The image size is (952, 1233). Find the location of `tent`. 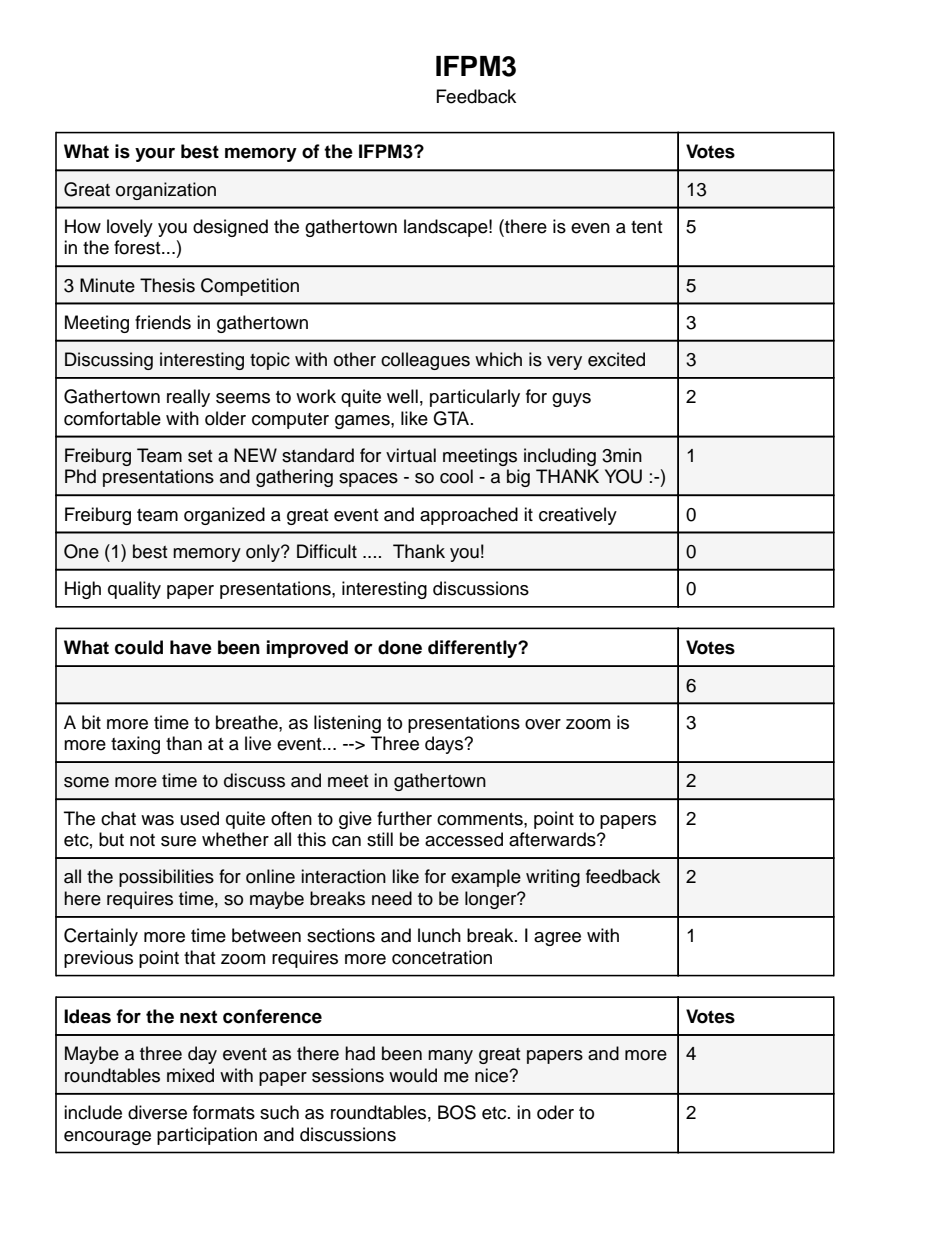

tent is located at coordinates (646, 227).
